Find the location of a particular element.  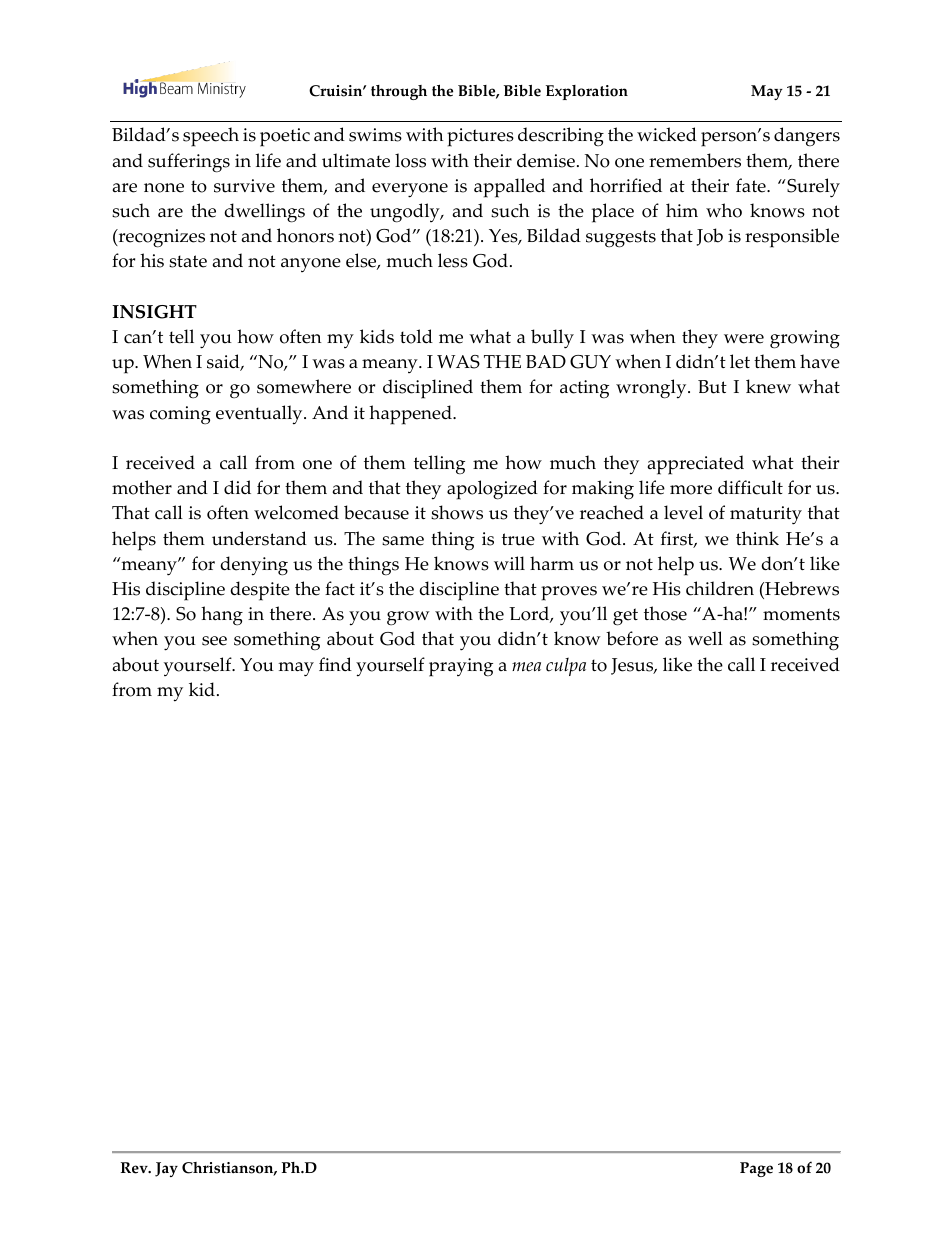

remembers is located at coordinates (695, 160).
